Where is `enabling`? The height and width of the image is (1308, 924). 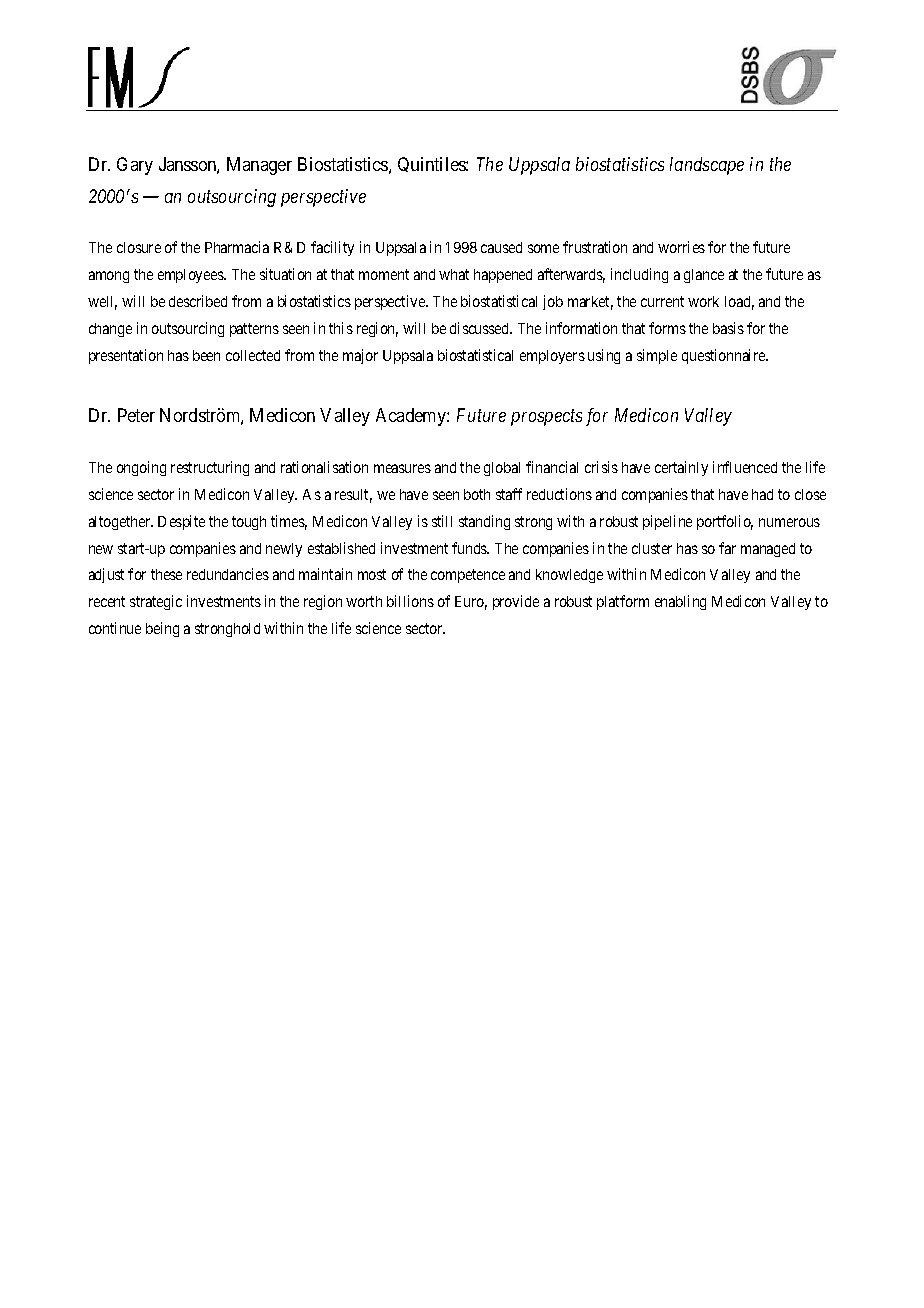 enabling is located at coordinates (680, 602).
